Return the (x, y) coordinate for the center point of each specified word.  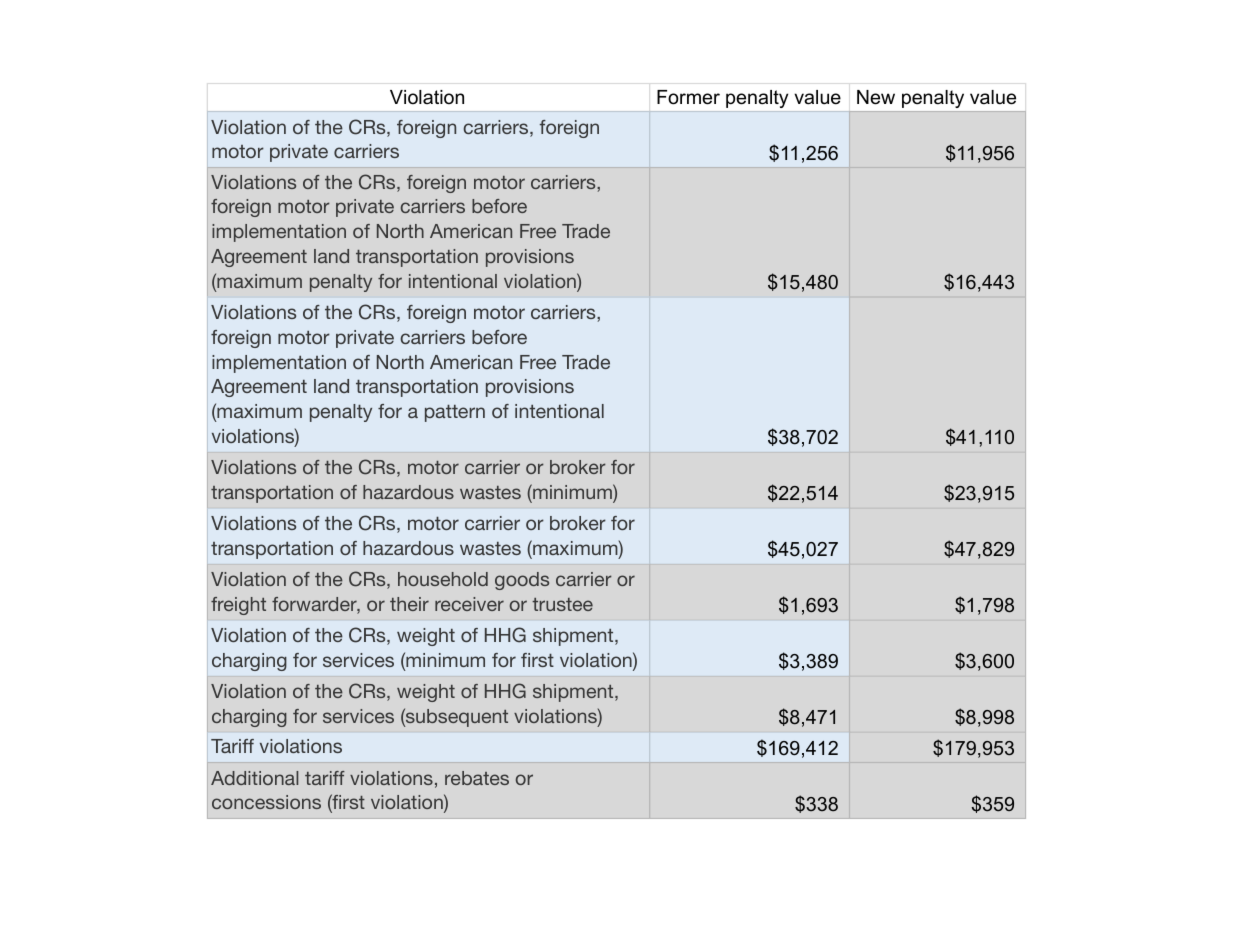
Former (688, 97)
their (409, 604)
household (443, 579)
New (876, 97)
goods (522, 581)
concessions (266, 802)
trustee (562, 604)
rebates (477, 778)
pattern (455, 413)
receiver (469, 604)
